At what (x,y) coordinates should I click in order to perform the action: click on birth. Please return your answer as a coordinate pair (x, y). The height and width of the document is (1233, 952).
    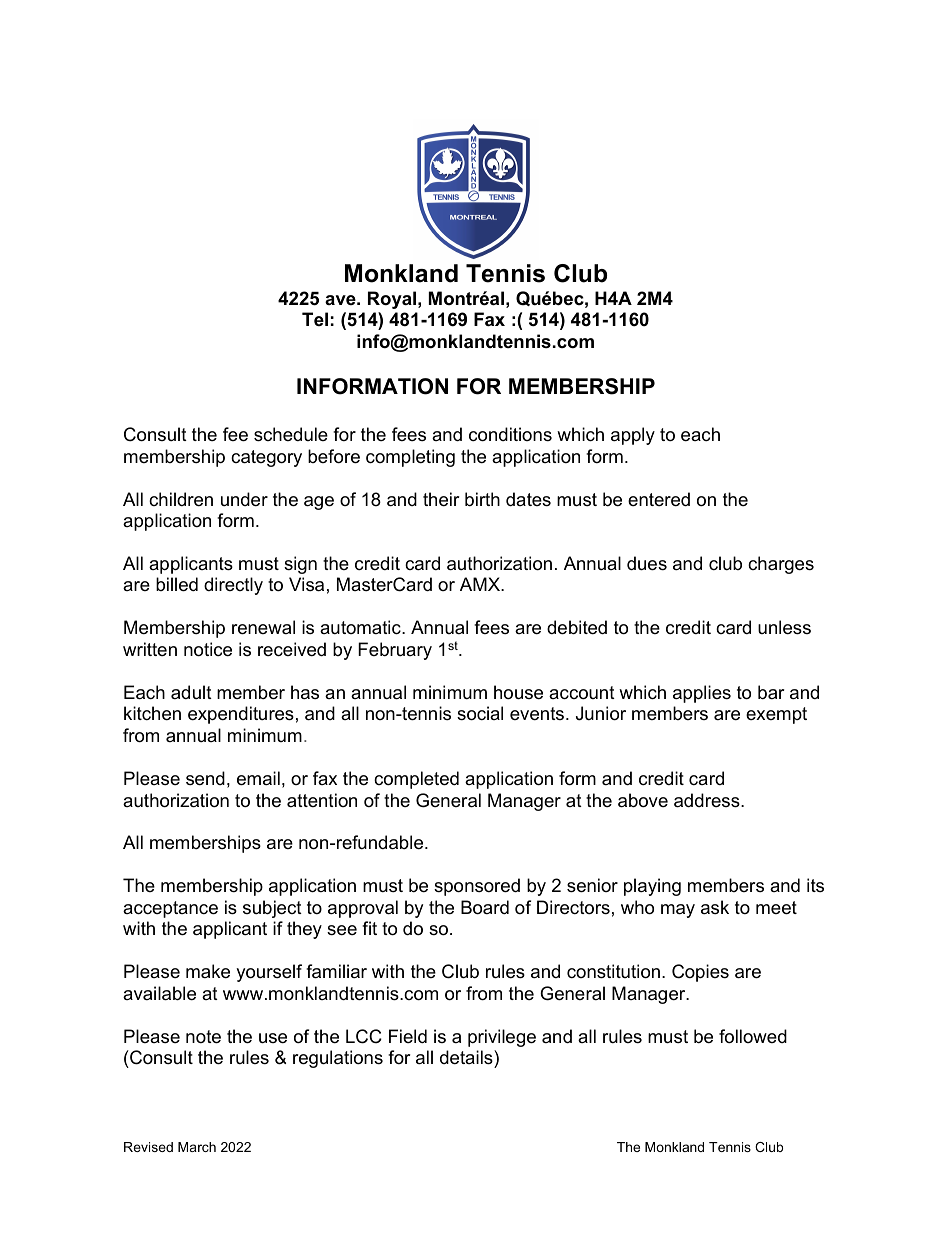
    Looking at the image, I should click on (482, 499).
